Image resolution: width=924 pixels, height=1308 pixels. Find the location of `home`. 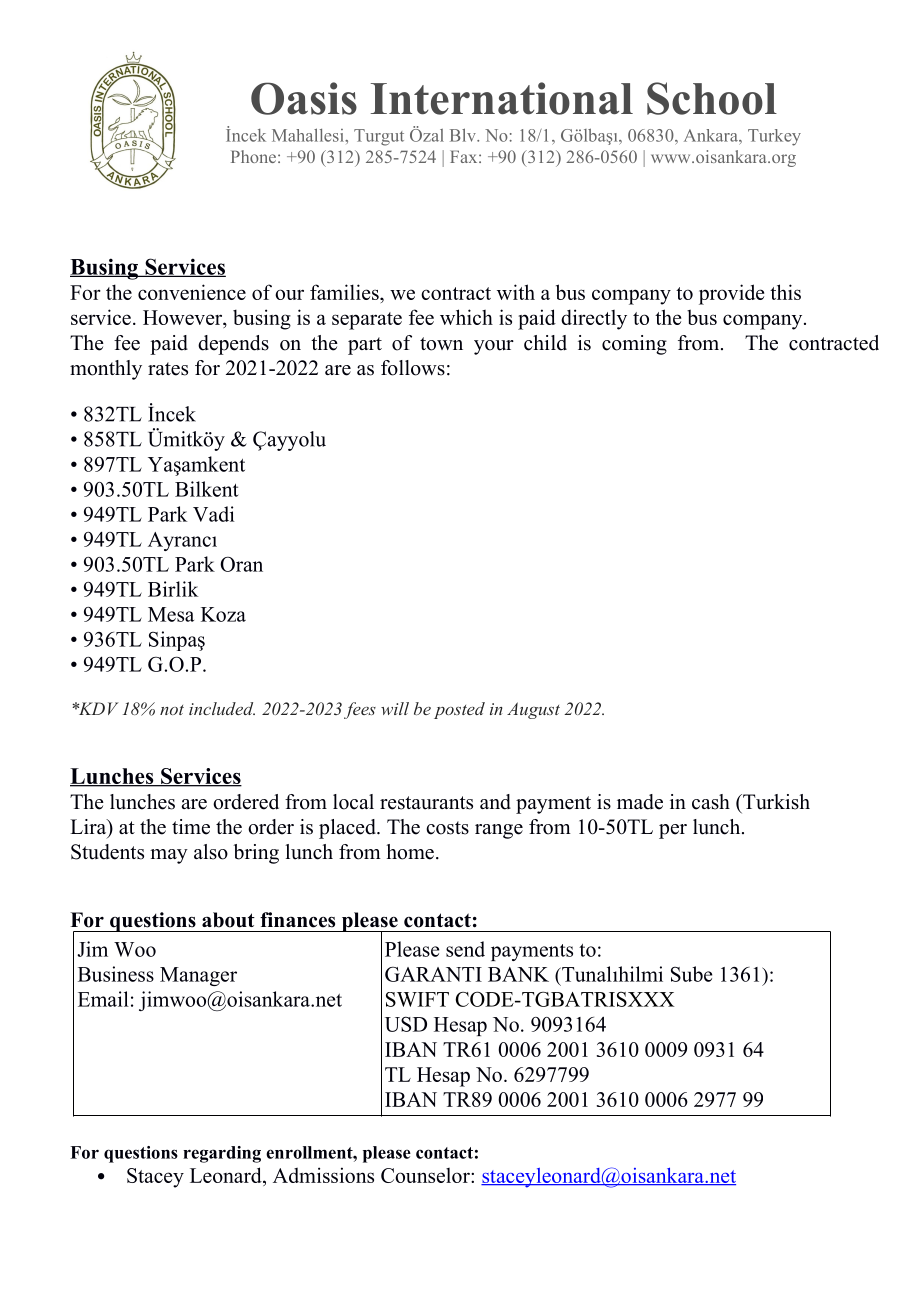

home is located at coordinates (410, 852).
